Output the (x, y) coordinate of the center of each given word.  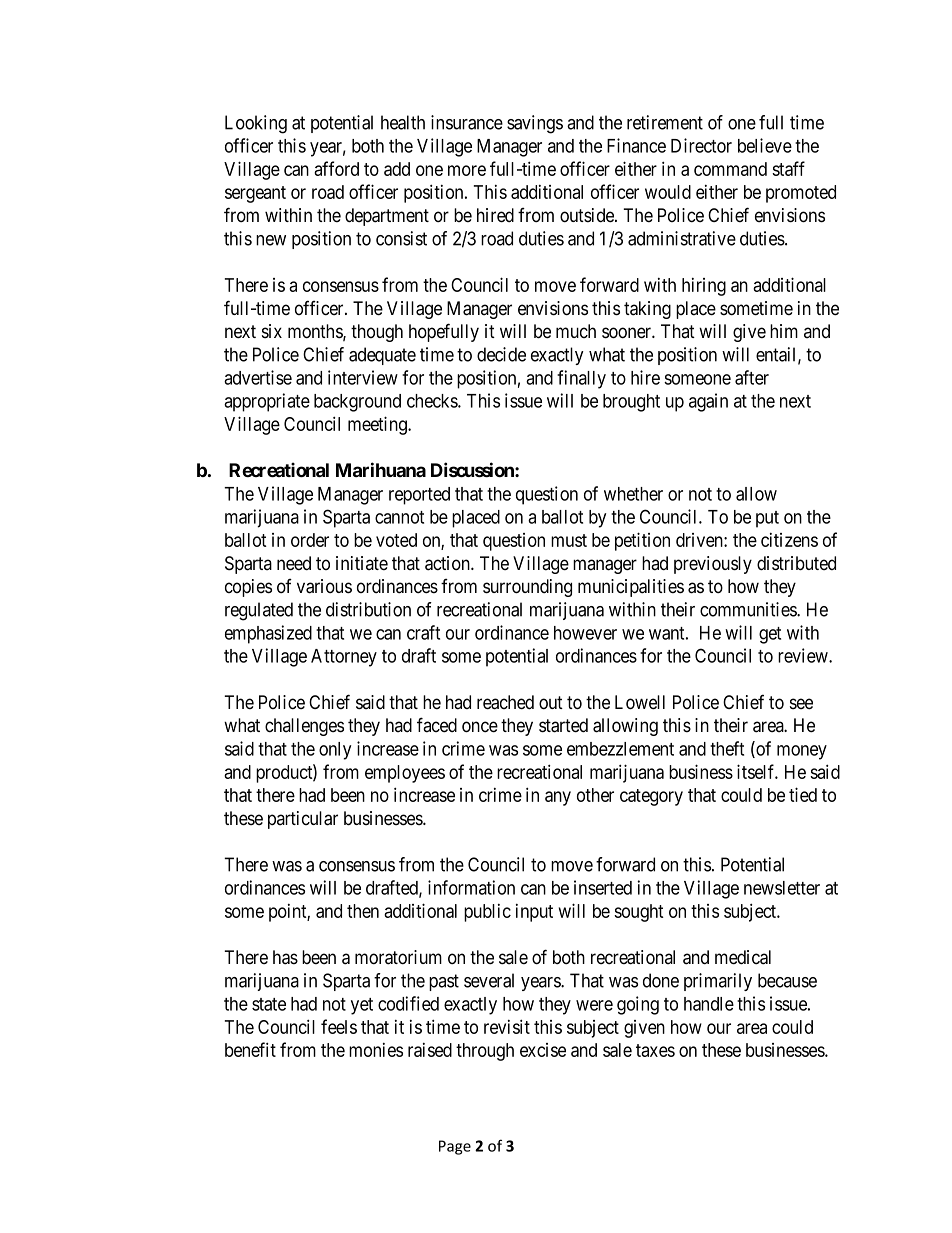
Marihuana (381, 469)
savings (535, 124)
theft (727, 748)
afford (336, 168)
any (558, 798)
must (569, 540)
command (730, 169)
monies (376, 1050)
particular (303, 820)
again (708, 402)
